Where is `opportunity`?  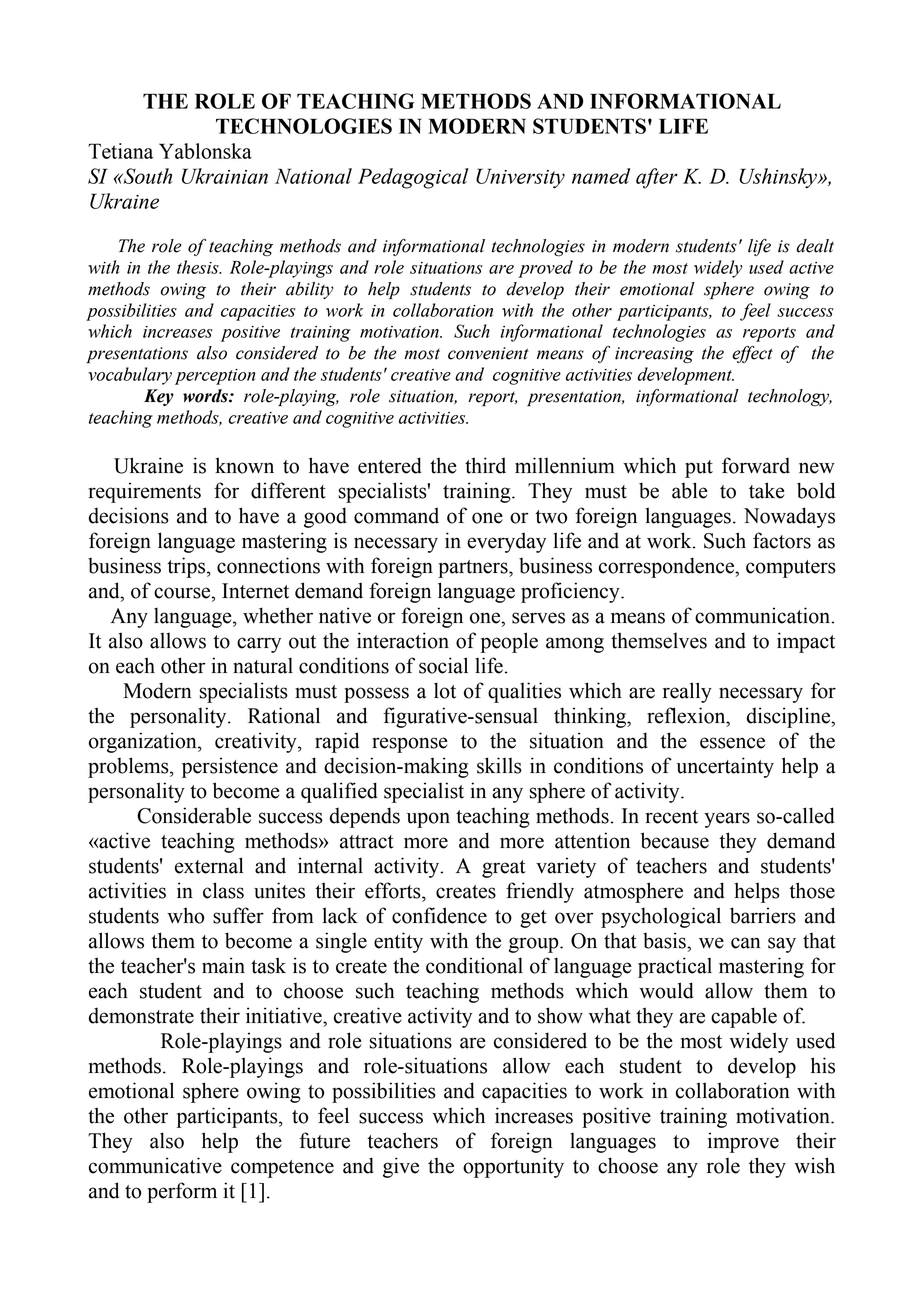
opportunity is located at coordinates (513, 1167).
